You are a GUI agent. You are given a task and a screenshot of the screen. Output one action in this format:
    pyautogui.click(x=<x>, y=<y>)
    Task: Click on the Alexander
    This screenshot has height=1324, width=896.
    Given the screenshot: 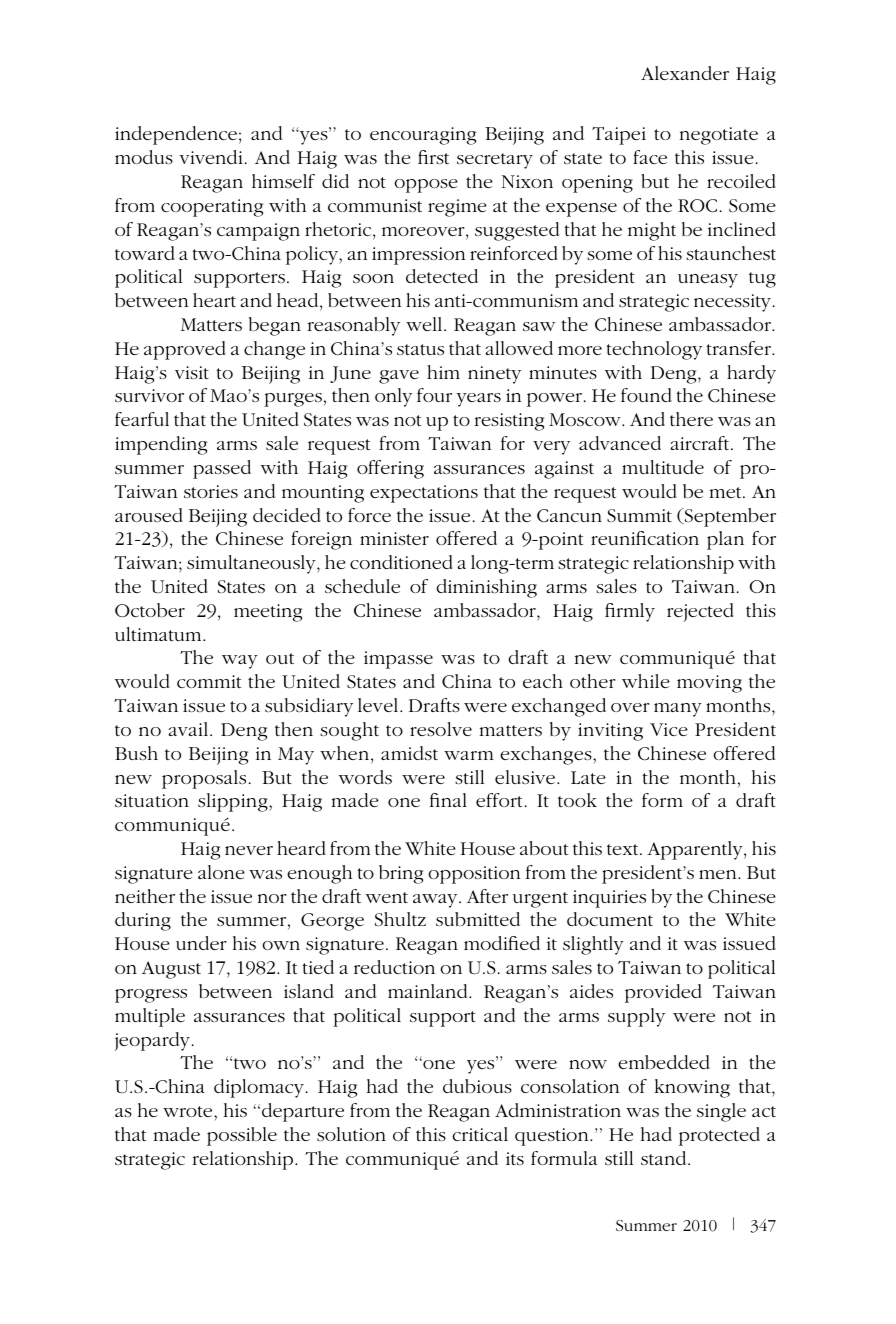 What is the action you would take?
    pyautogui.click(x=685, y=73)
